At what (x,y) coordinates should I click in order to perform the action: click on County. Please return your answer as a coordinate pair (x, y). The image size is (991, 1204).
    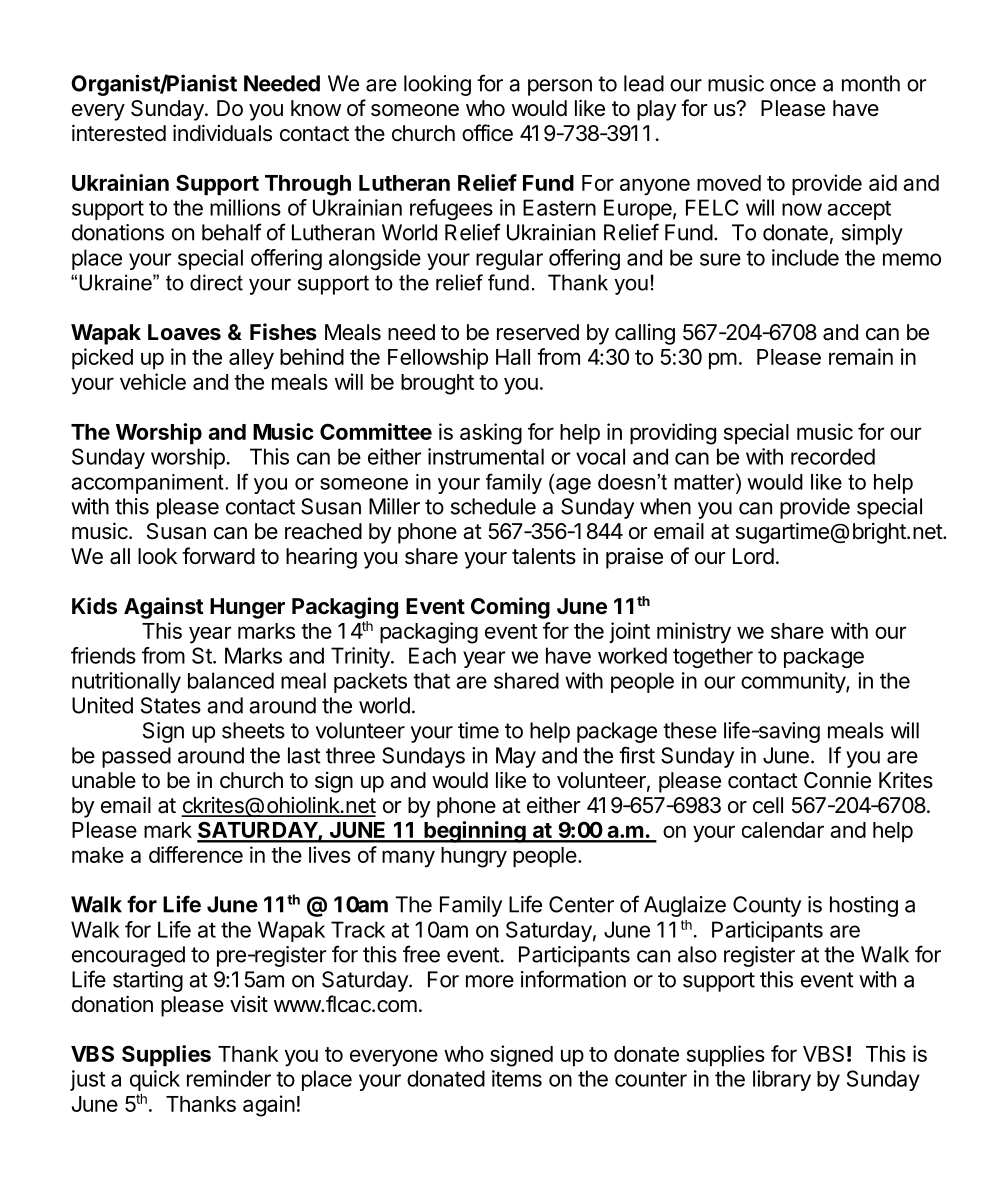
    Looking at the image, I should click on (767, 906).
